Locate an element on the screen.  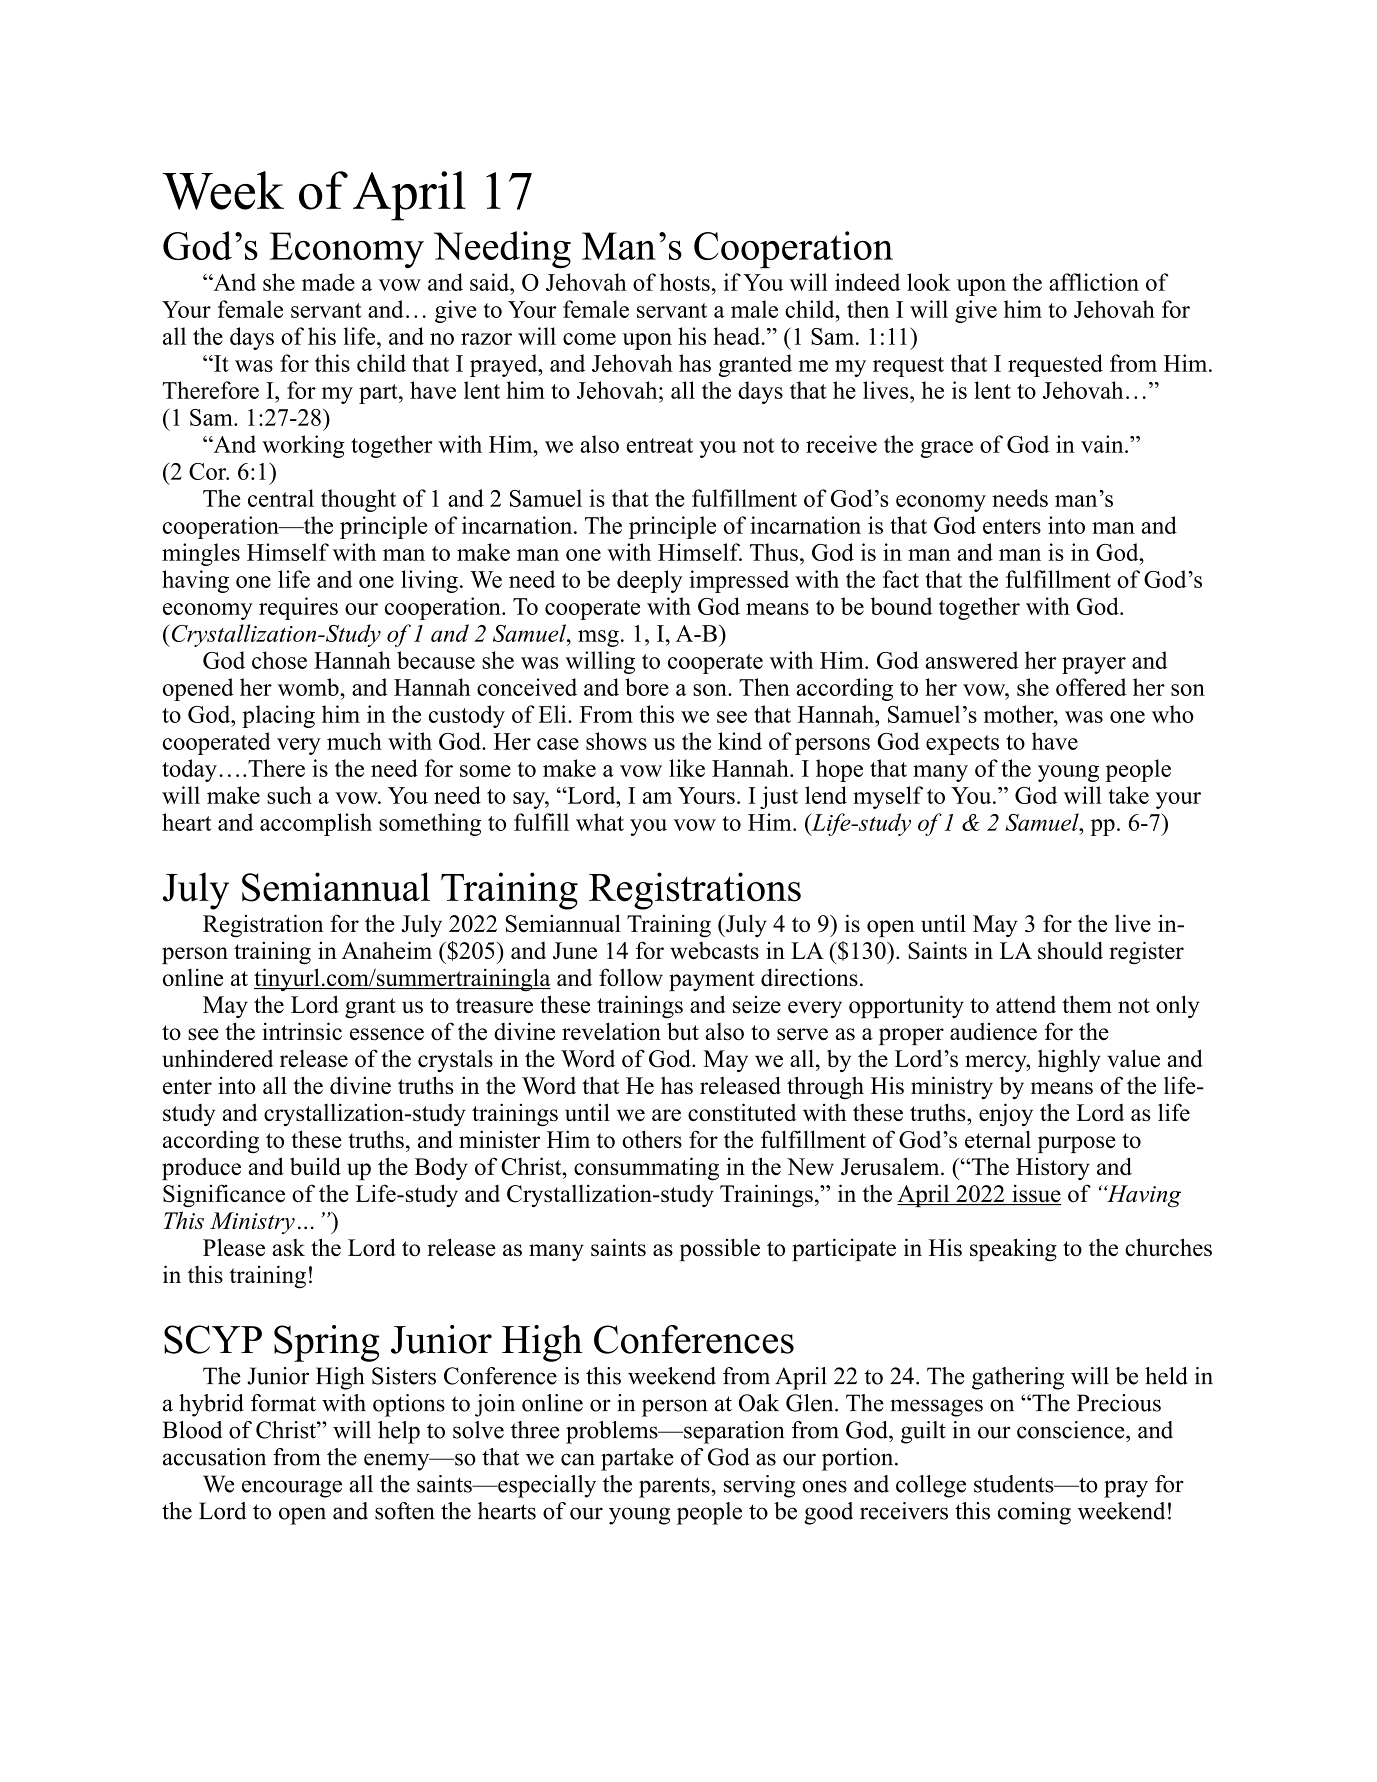
webcasts is located at coordinates (714, 950).
